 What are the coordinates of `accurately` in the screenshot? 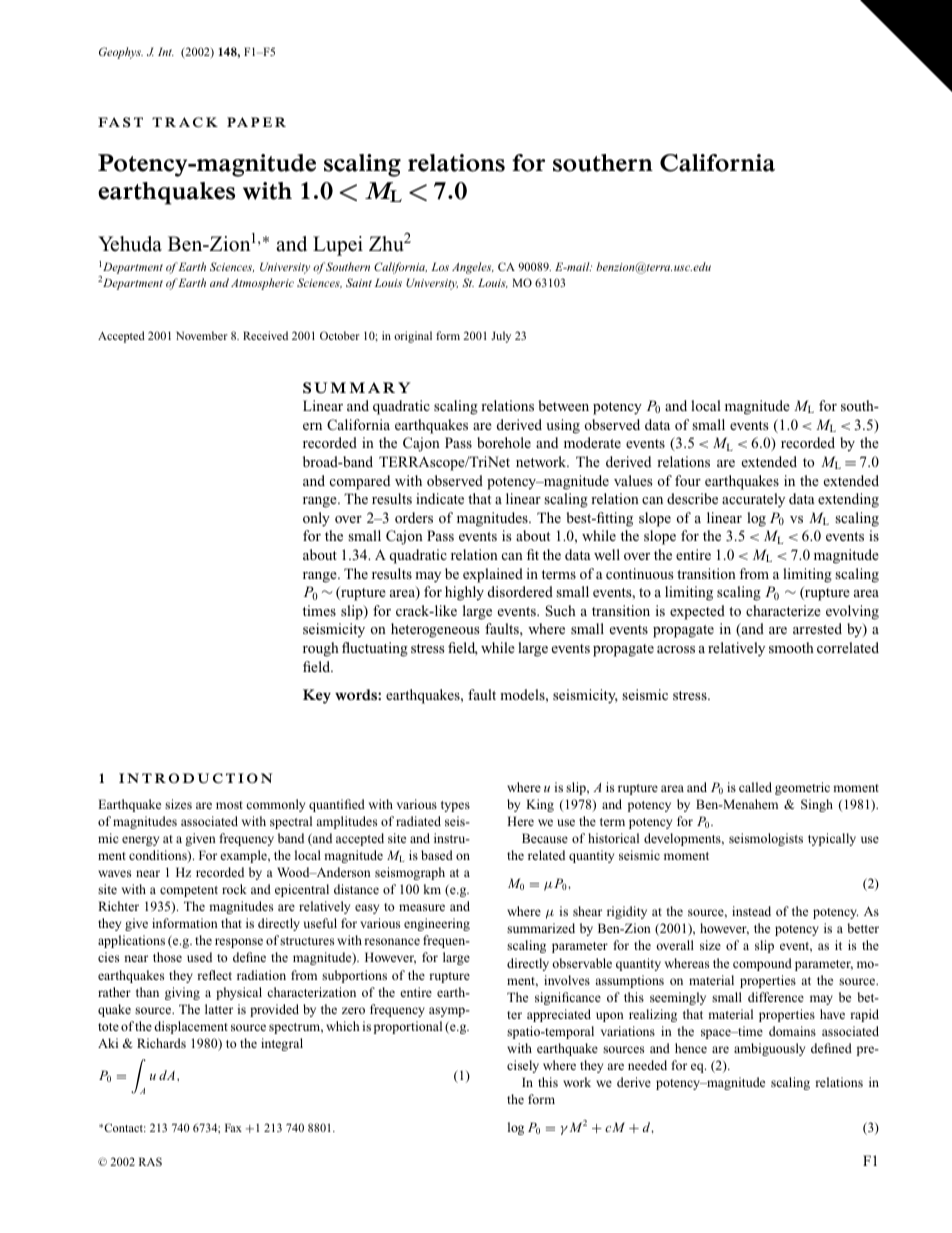 It's located at (753, 500).
